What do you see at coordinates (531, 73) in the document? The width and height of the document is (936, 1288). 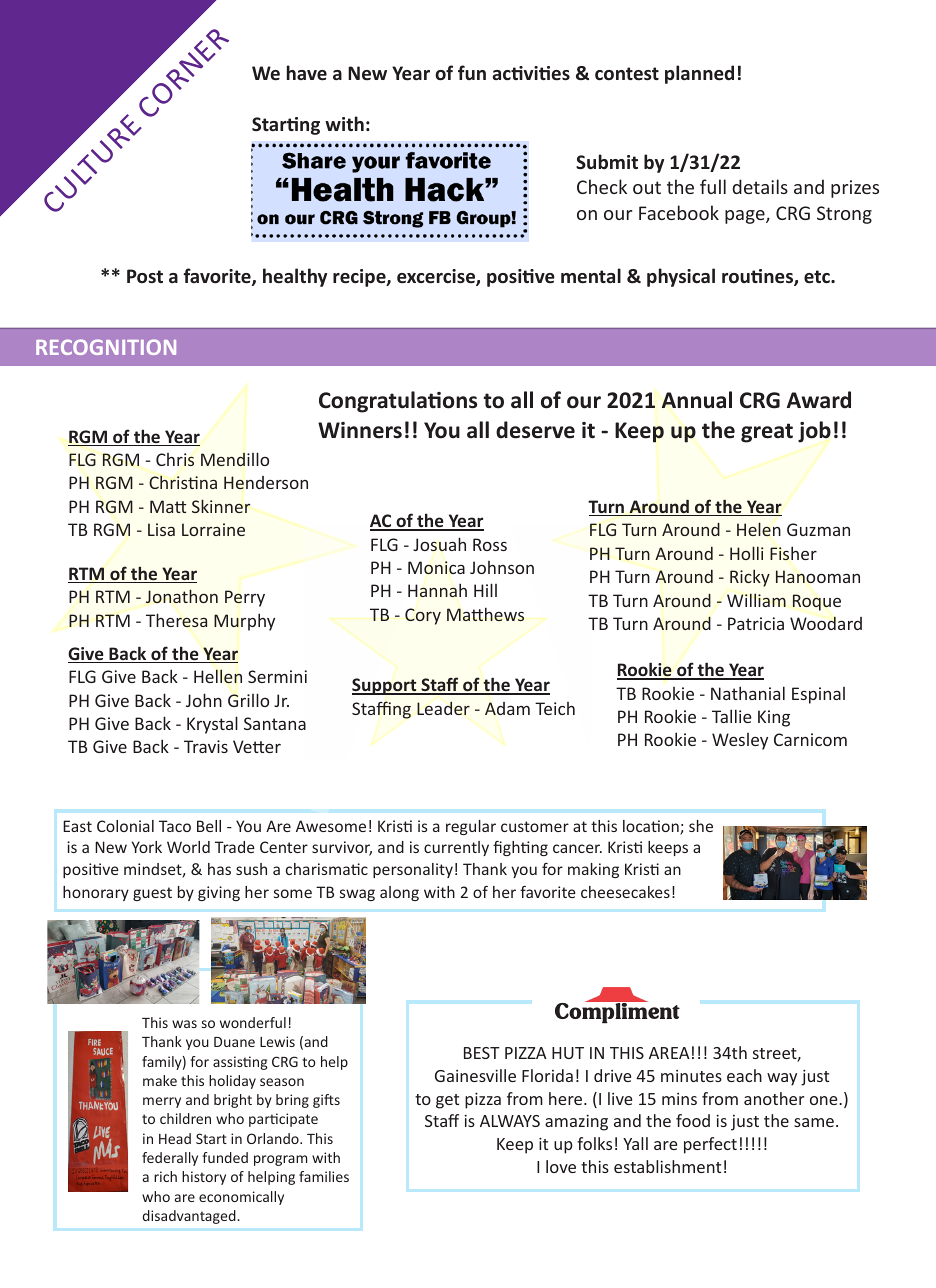 I see `activities` at bounding box center [531, 73].
